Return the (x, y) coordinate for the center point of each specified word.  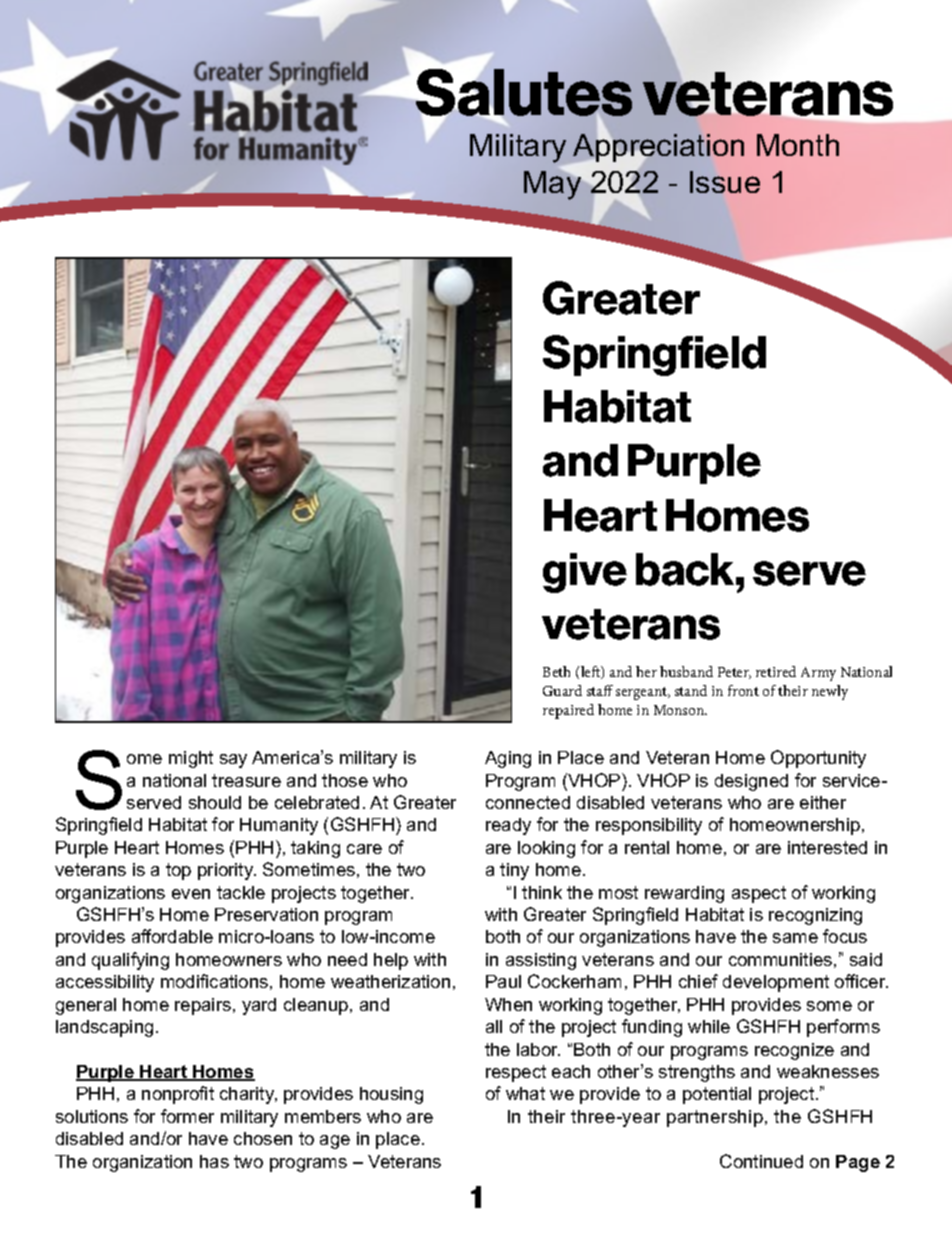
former (187, 1116)
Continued (761, 1161)
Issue (725, 182)
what (525, 1093)
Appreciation (658, 148)
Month (798, 145)
